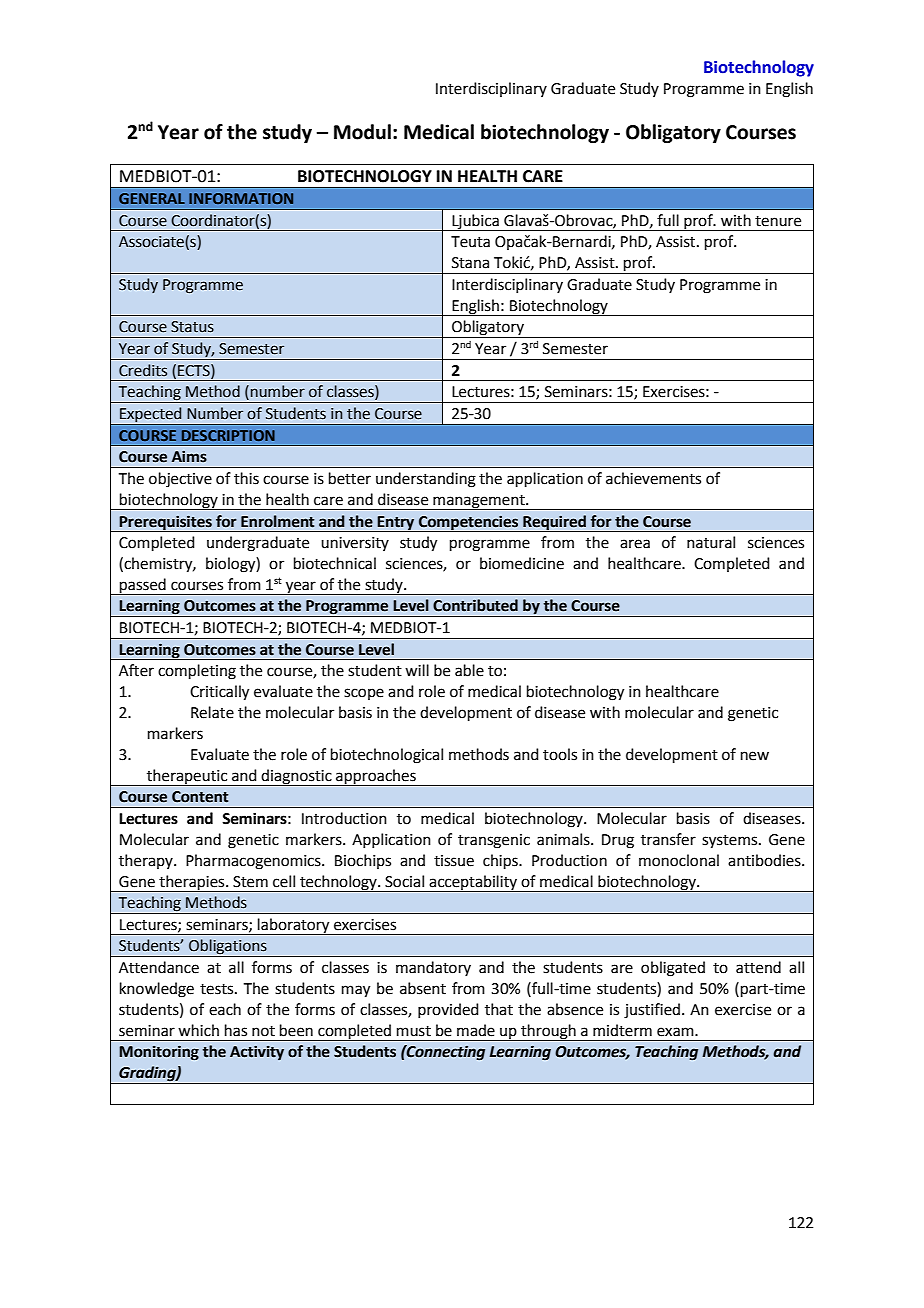  Describe the element at coordinates (475, 605) in the image. I see `Contributed` at that location.
